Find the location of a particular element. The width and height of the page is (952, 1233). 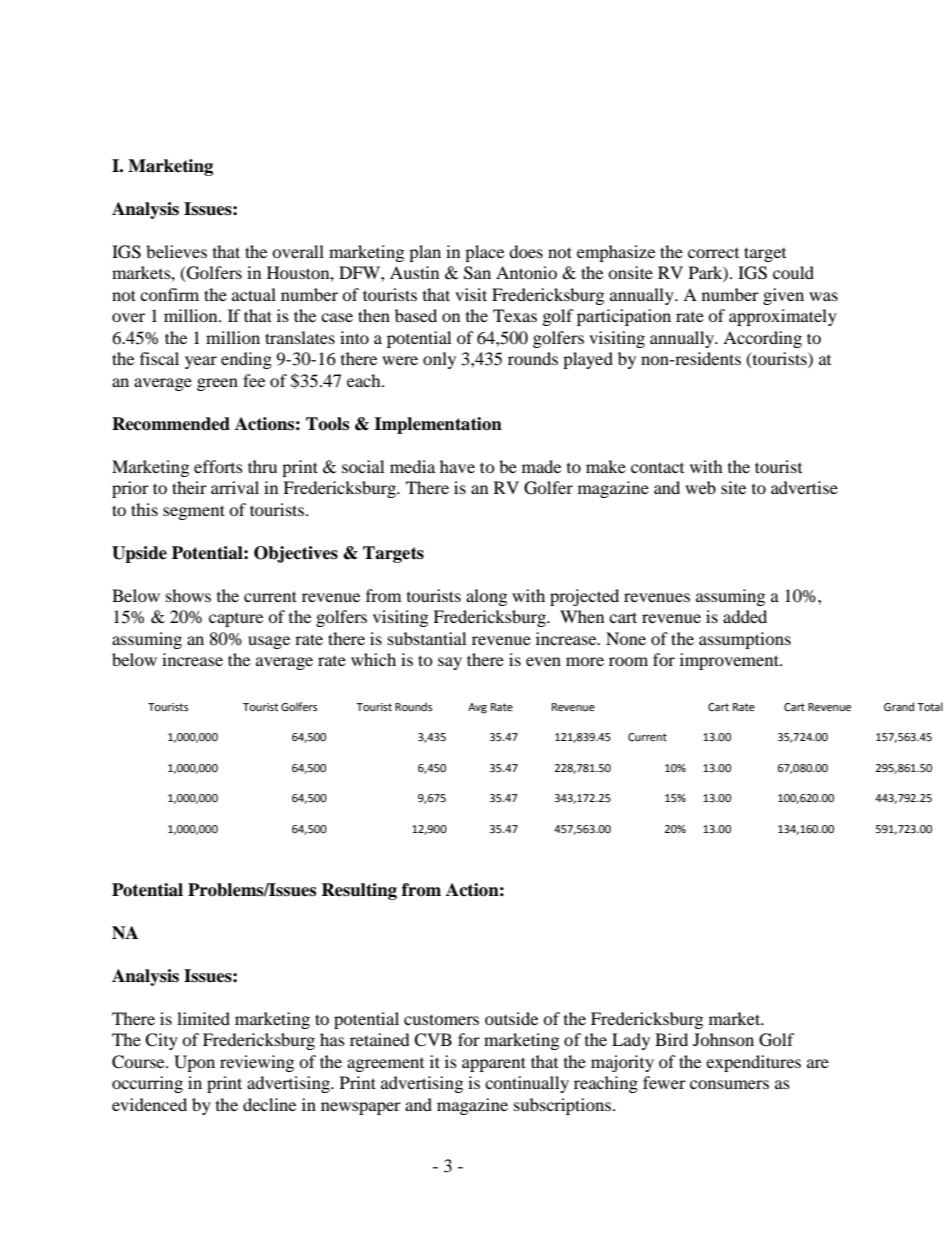

was is located at coordinates (823, 296).
